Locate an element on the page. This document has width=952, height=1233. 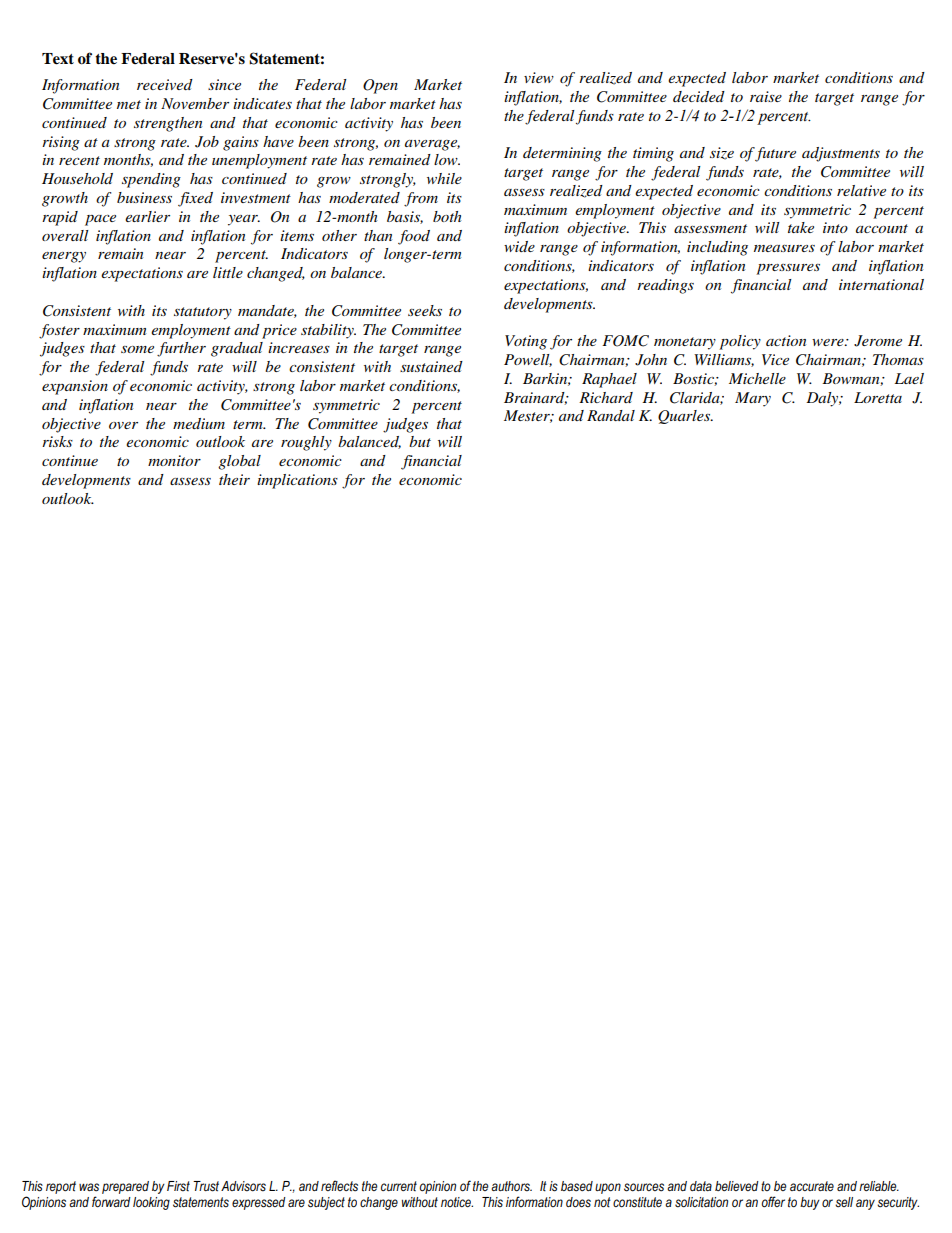
received is located at coordinates (165, 84).
